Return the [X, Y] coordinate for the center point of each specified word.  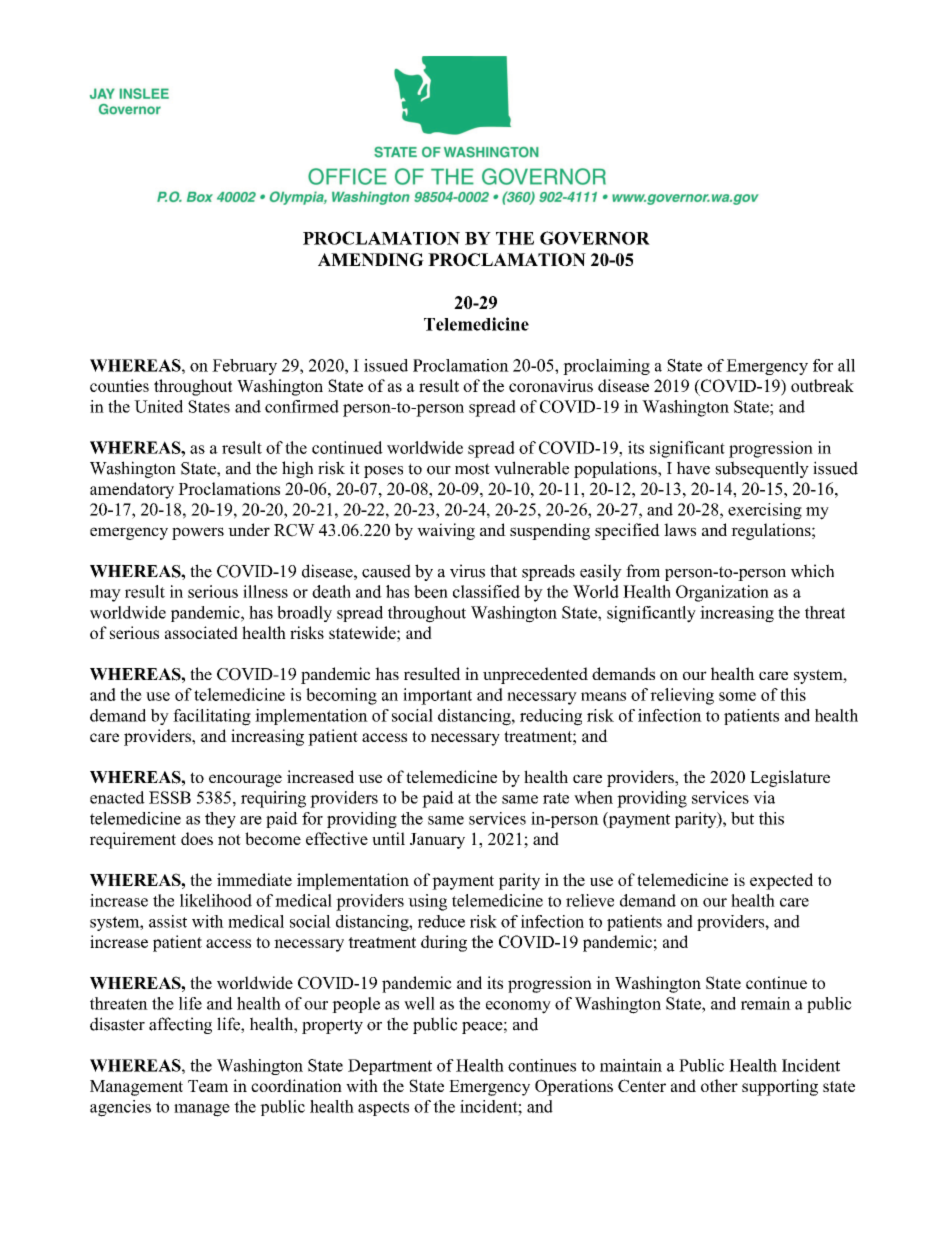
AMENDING [371, 259]
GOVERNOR [595, 238]
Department [390, 1067]
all [846, 365]
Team [208, 1086]
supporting [780, 1087]
